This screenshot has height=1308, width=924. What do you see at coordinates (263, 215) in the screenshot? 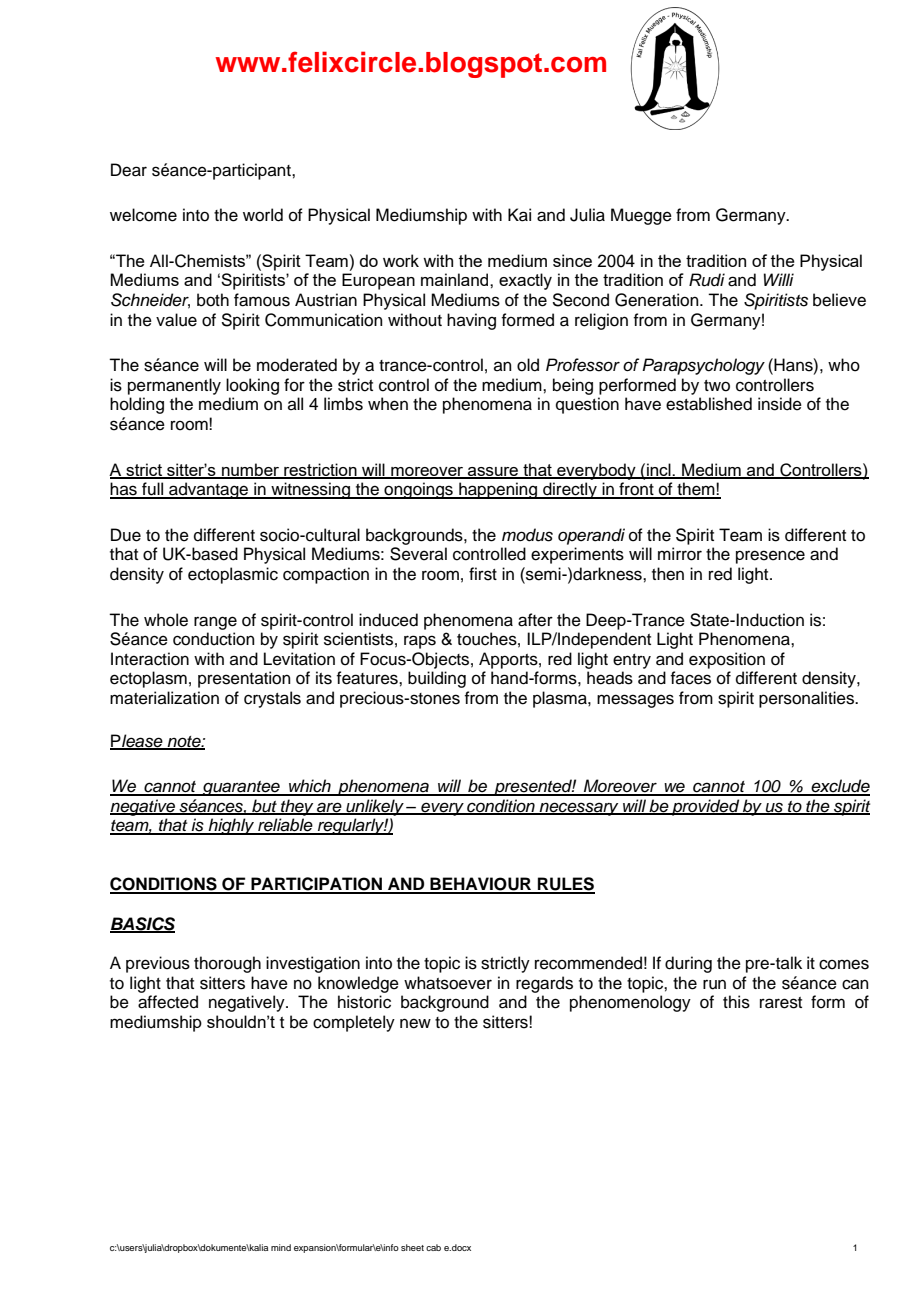
I see `world` at bounding box center [263, 215].
